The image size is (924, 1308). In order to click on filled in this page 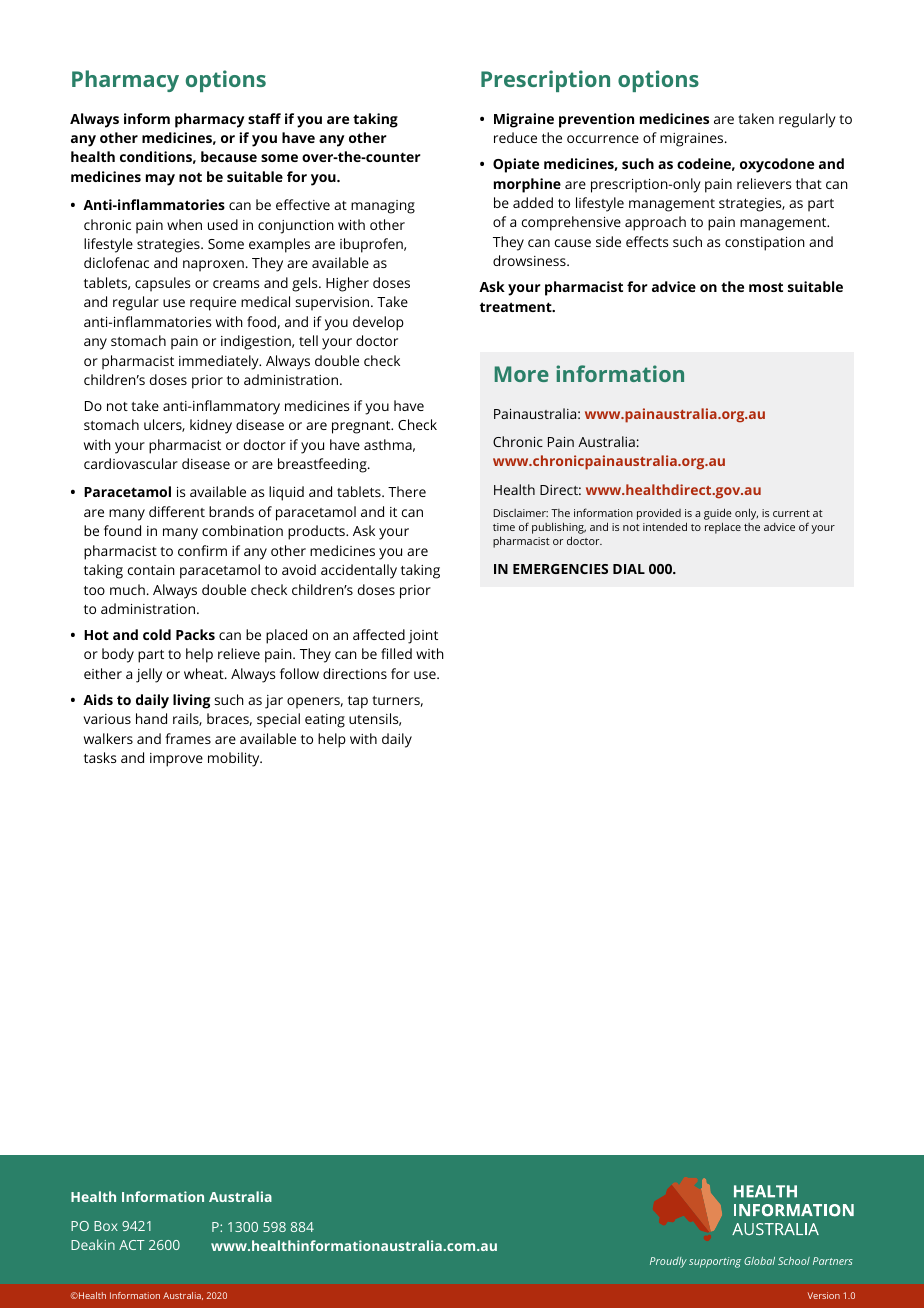, I will do `click(396, 653)`.
